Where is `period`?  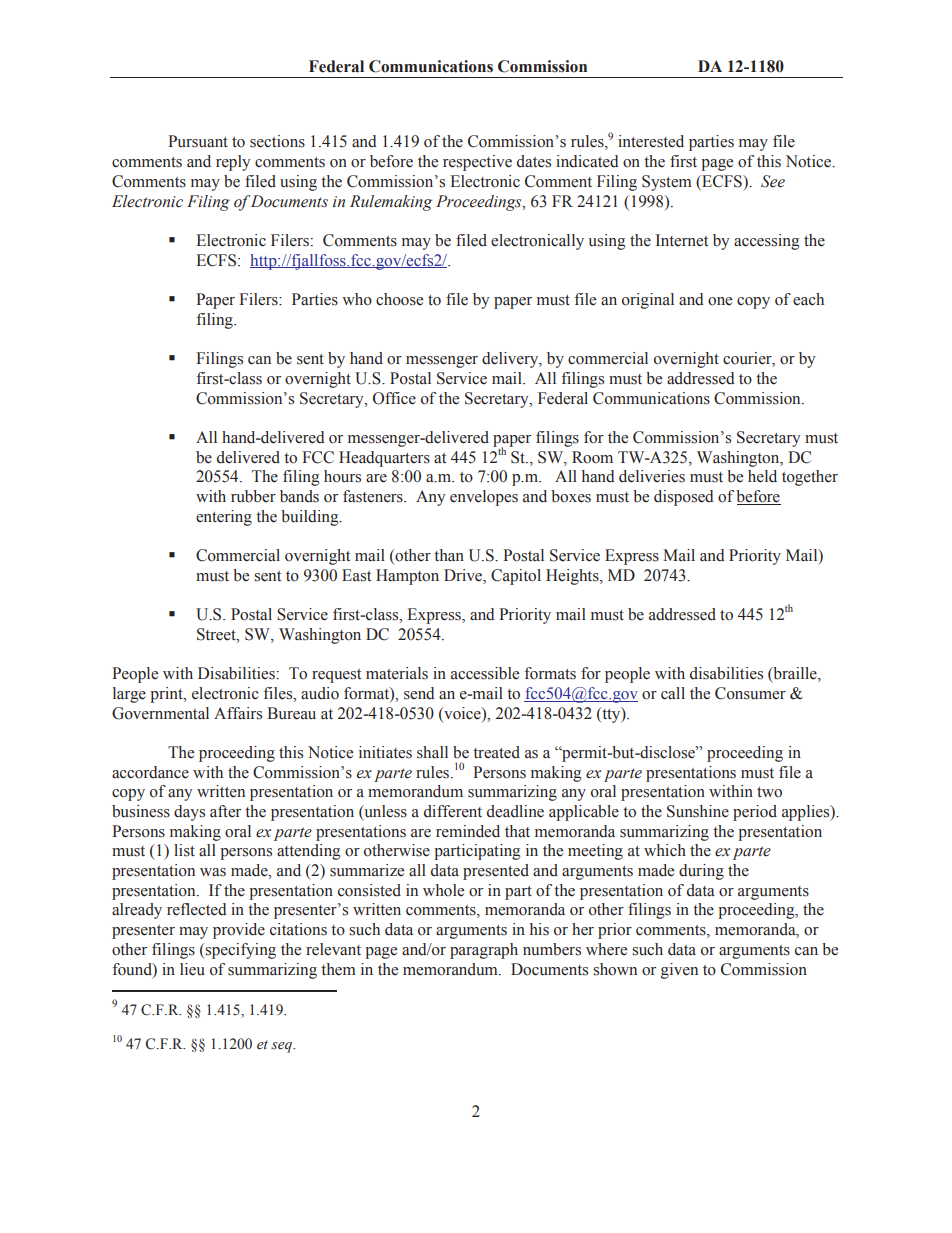 period is located at coordinates (755, 813).
